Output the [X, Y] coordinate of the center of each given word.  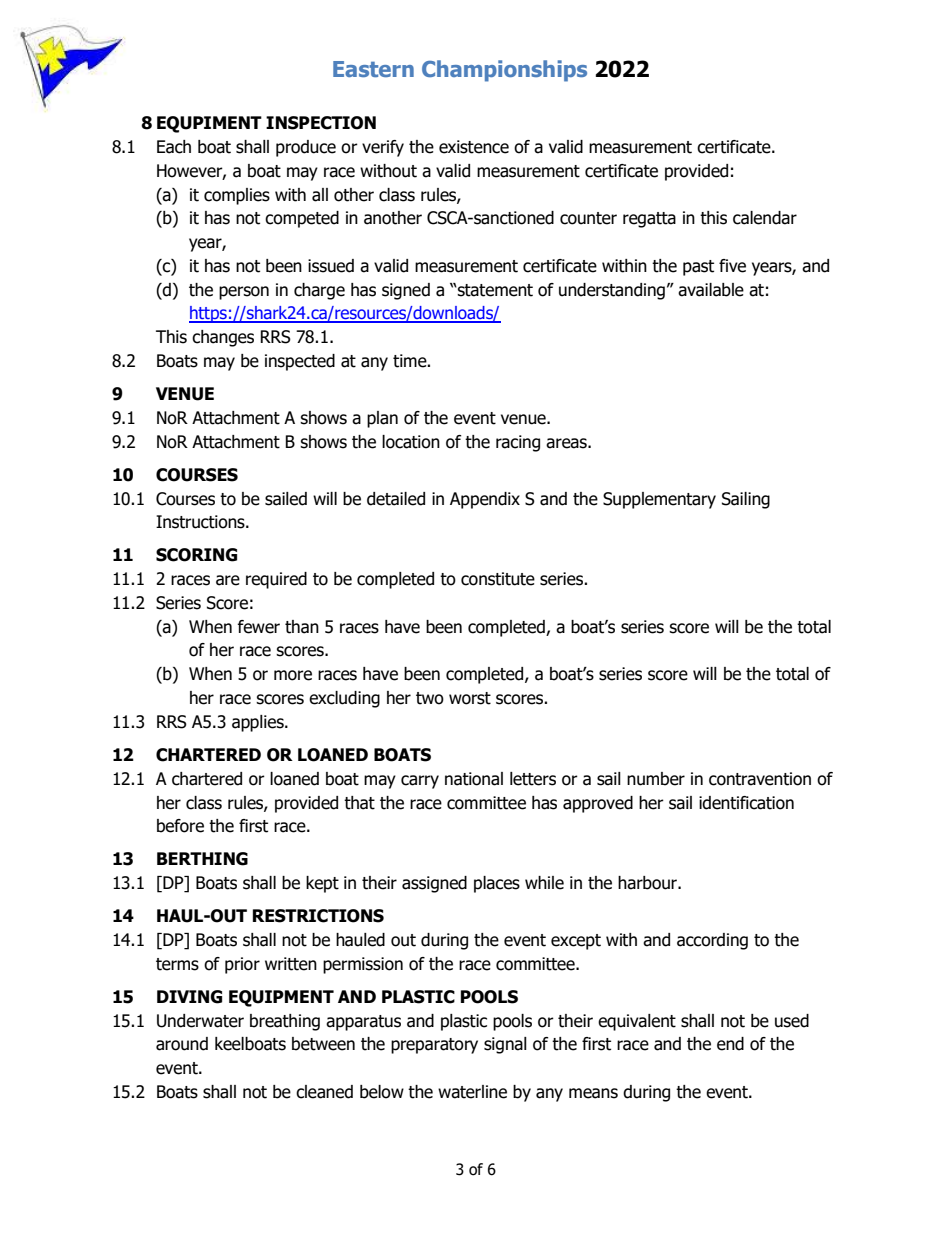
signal [505, 1045]
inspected [300, 362]
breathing [285, 1022]
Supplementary [659, 500]
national [474, 779]
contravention [760, 779]
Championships [504, 71]
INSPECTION [321, 123]
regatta [649, 220]
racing [518, 443]
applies [259, 723]
